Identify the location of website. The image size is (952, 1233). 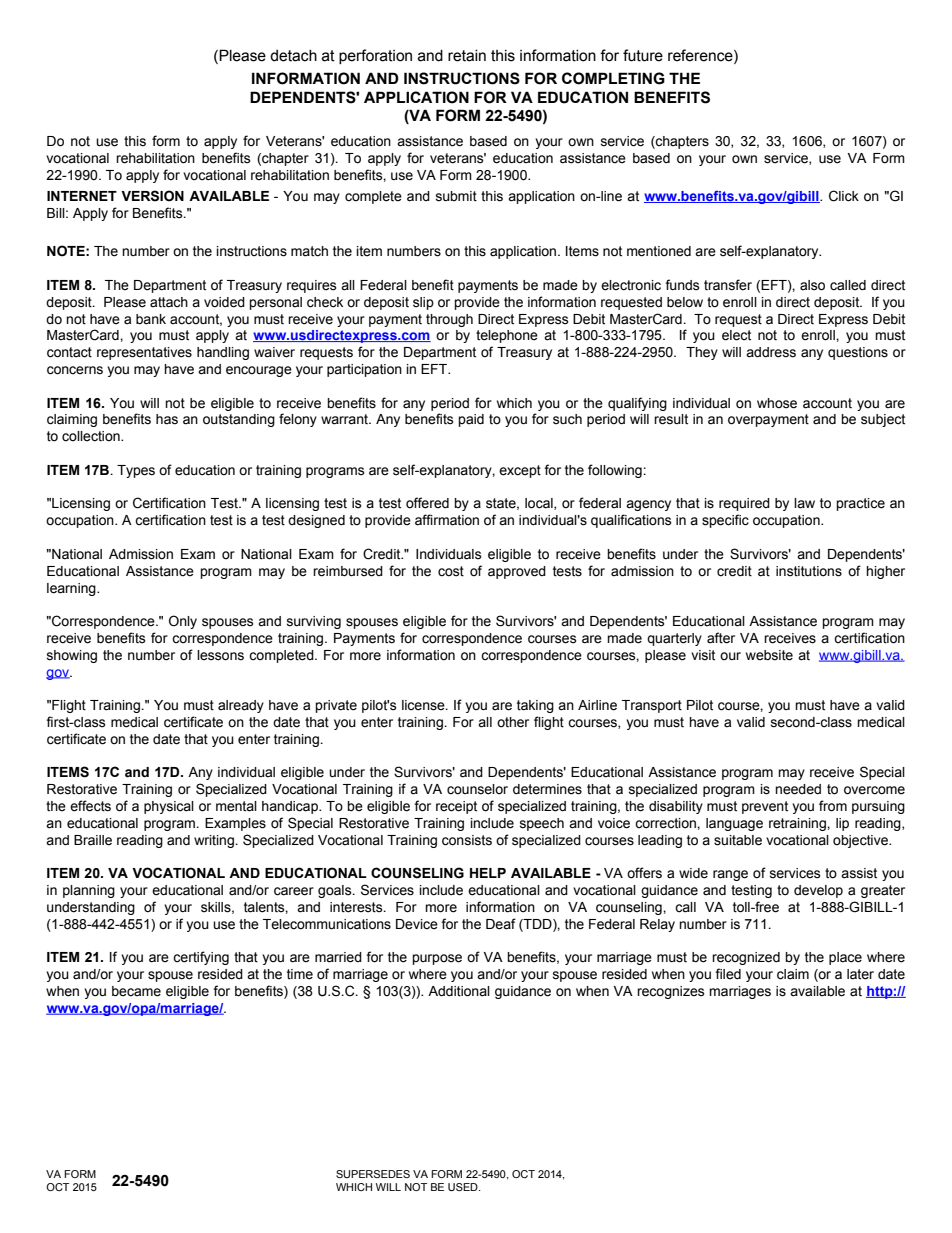
(769, 655).
